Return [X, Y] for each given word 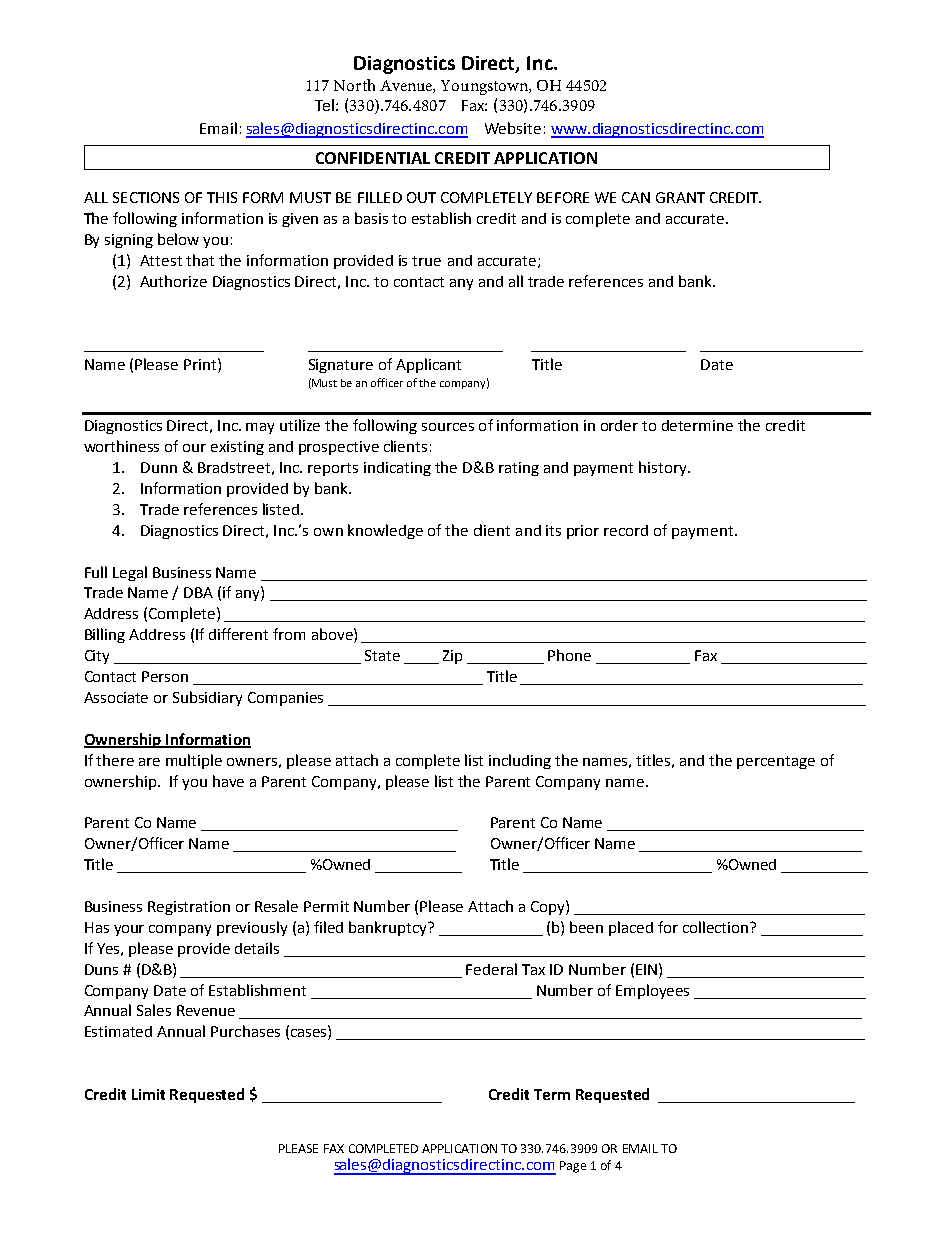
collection [717, 927]
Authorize [173, 281]
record [626, 530]
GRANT [680, 197]
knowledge [385, 531]
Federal [491, 969]
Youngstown [485, 87]
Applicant [428, 365]
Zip [452, 657]
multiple [194, 761]
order [619, 425]
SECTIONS [146, 197]
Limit [148, 1094]
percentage [776, 762]
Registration [189, 908]
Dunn [159, 467]
